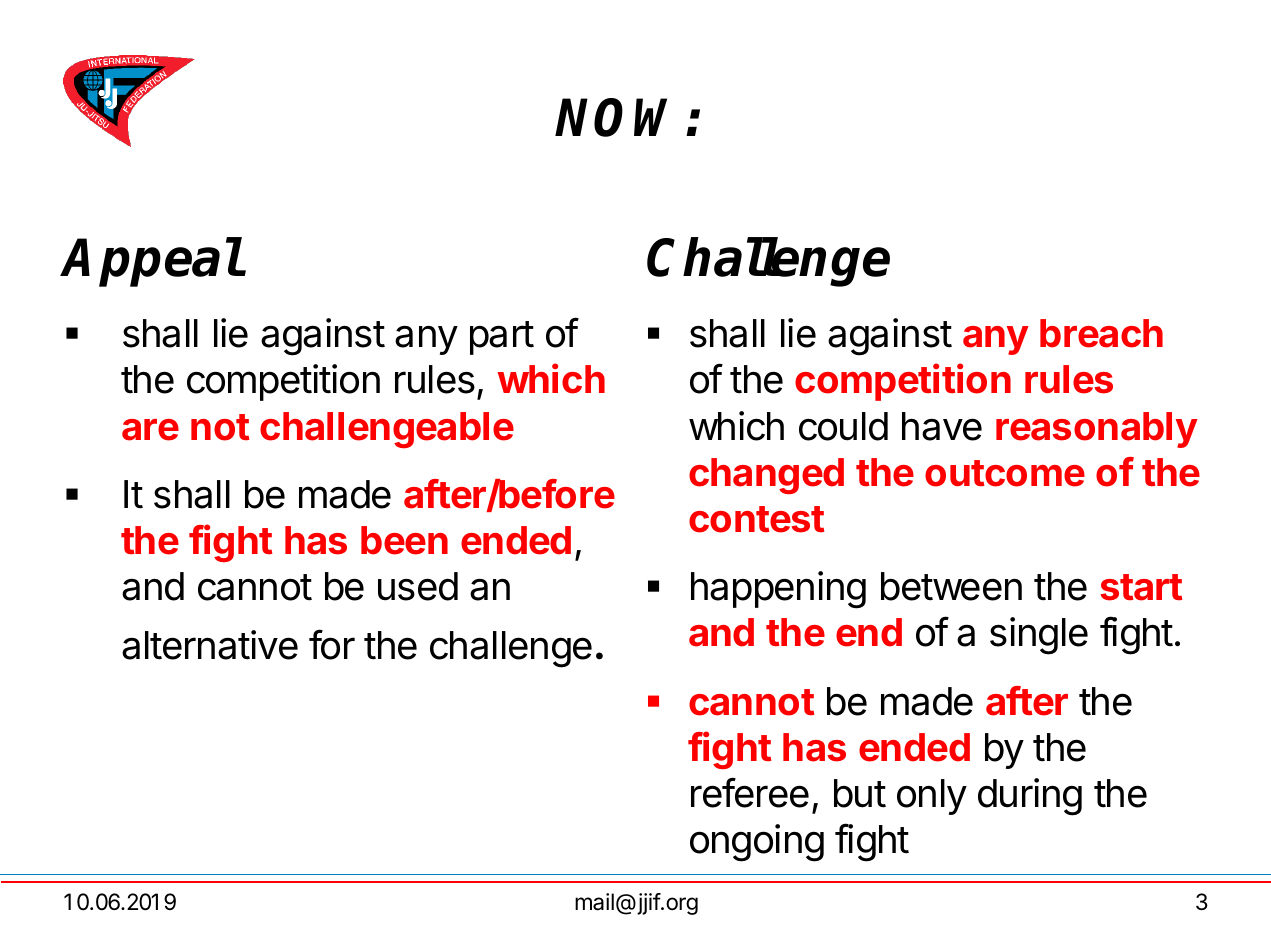 Image resolution: width=1271 pixels, height=952 pixels. What do you see at coordinates (951, 586) in the document?
I see `between` at bounding box center [951, 586].
